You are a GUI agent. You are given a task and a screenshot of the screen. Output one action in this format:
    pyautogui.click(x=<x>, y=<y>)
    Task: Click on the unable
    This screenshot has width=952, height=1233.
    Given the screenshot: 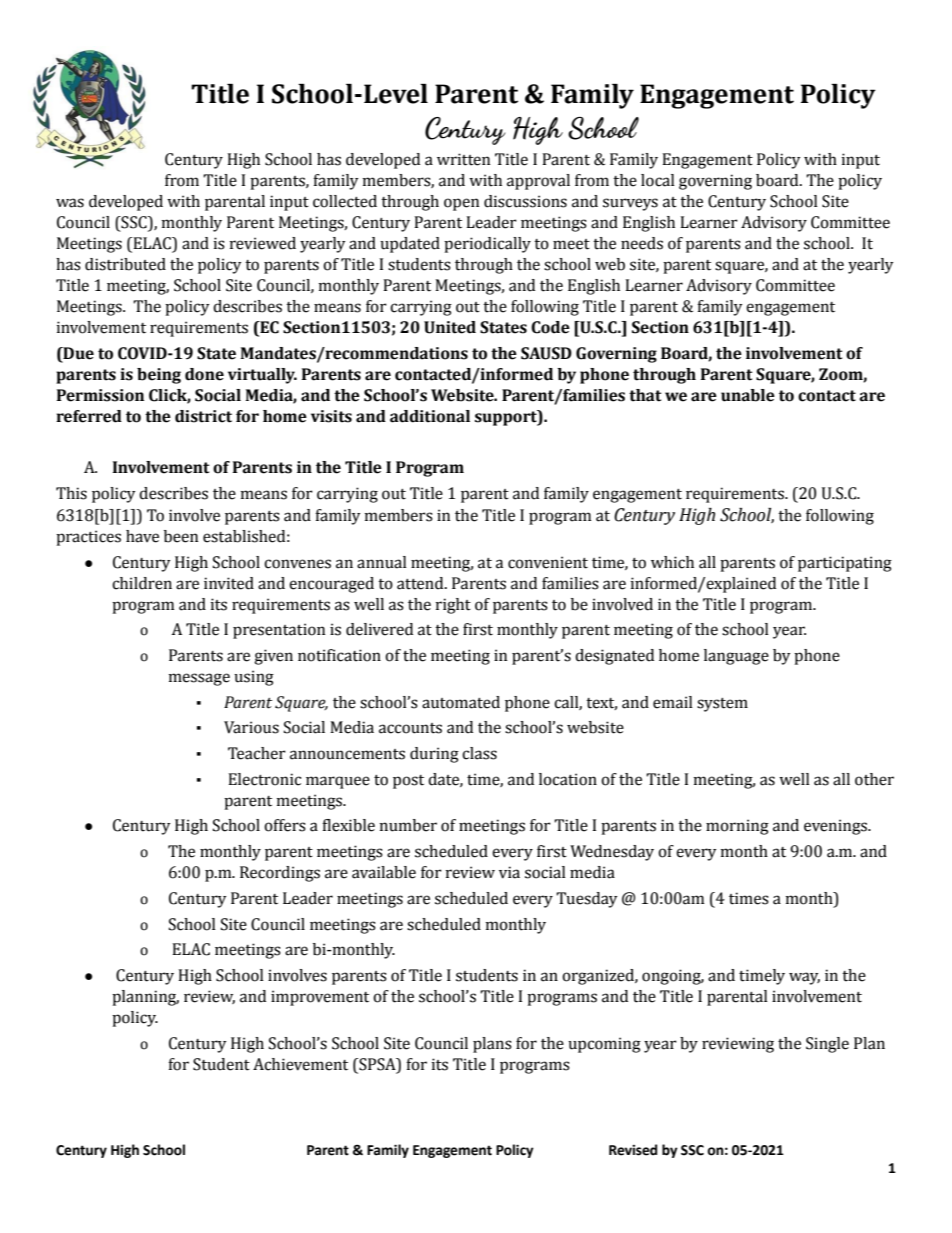 What is the action you would take?
    pyautogui.click(x=748, y=395)
